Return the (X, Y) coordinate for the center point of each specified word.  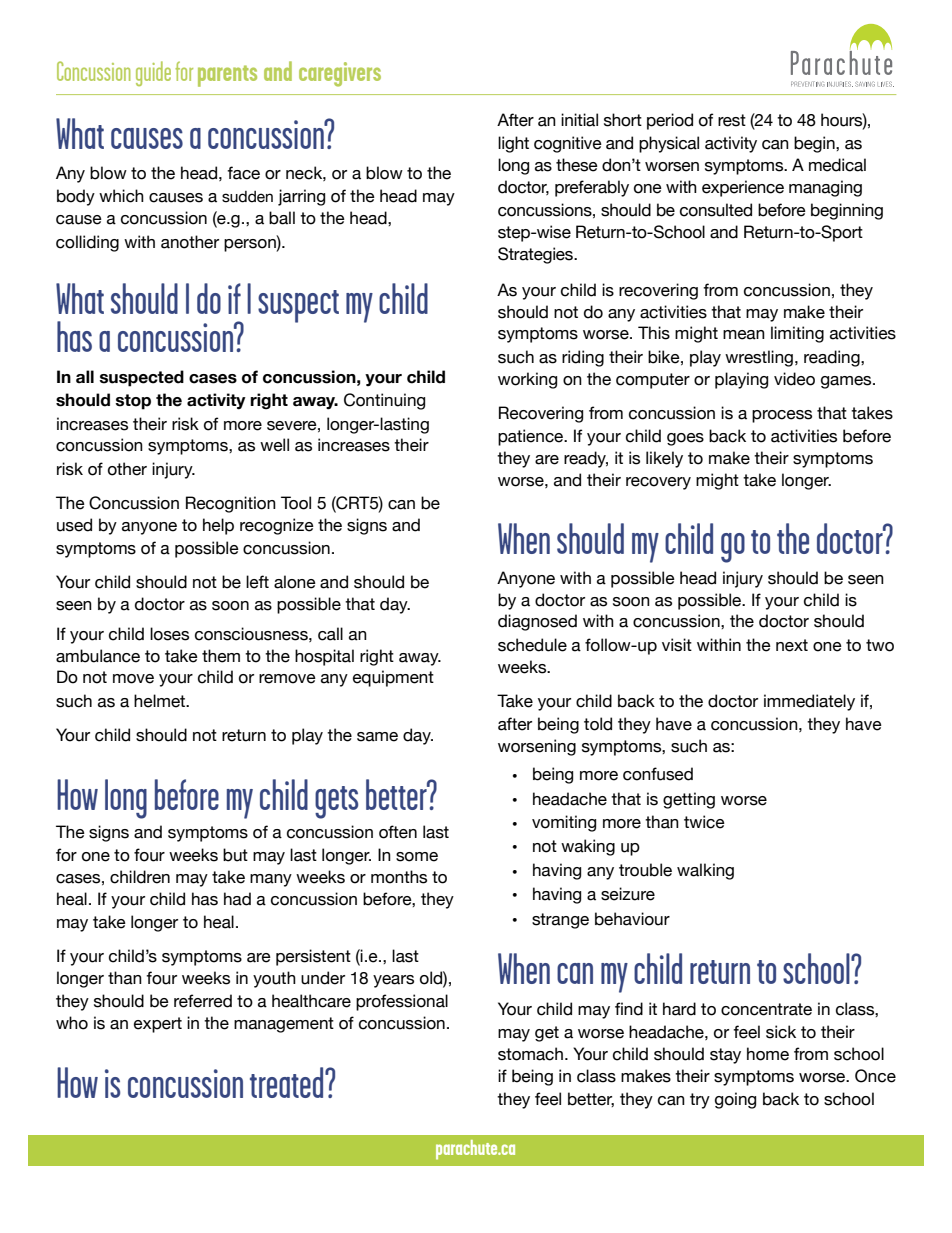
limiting (797, 334)
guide (153, 73)
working (527, 380)
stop (133, 402)
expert (158, 1025)
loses (169, 634)
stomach (530, 1054)
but (235, 855)
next (792, 645)
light (513, 144)
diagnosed (537, 622)
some (417, 857)
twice (704, 822)
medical (837, 165)
